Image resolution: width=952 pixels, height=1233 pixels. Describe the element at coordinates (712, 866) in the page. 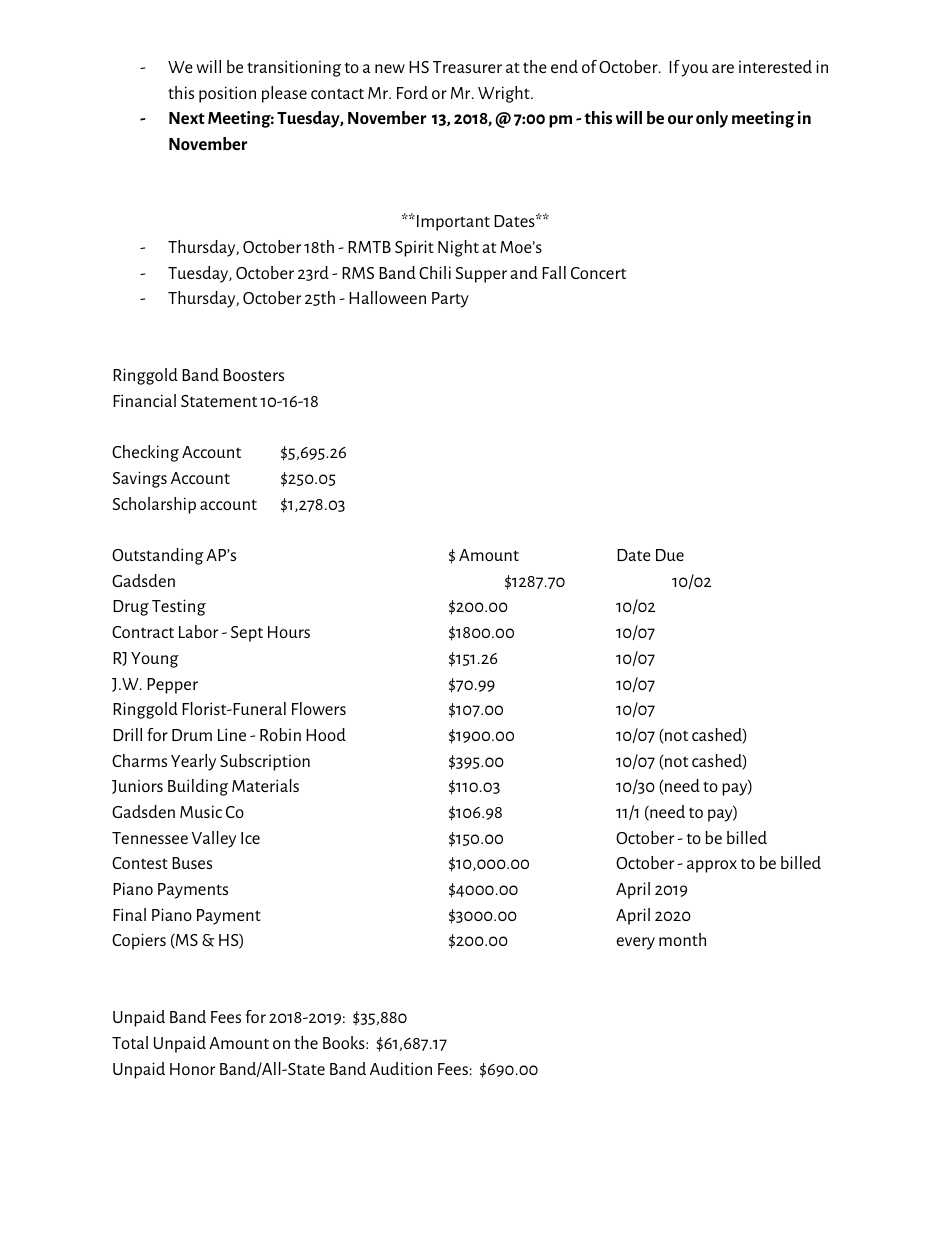

I see `approx` at that location.
